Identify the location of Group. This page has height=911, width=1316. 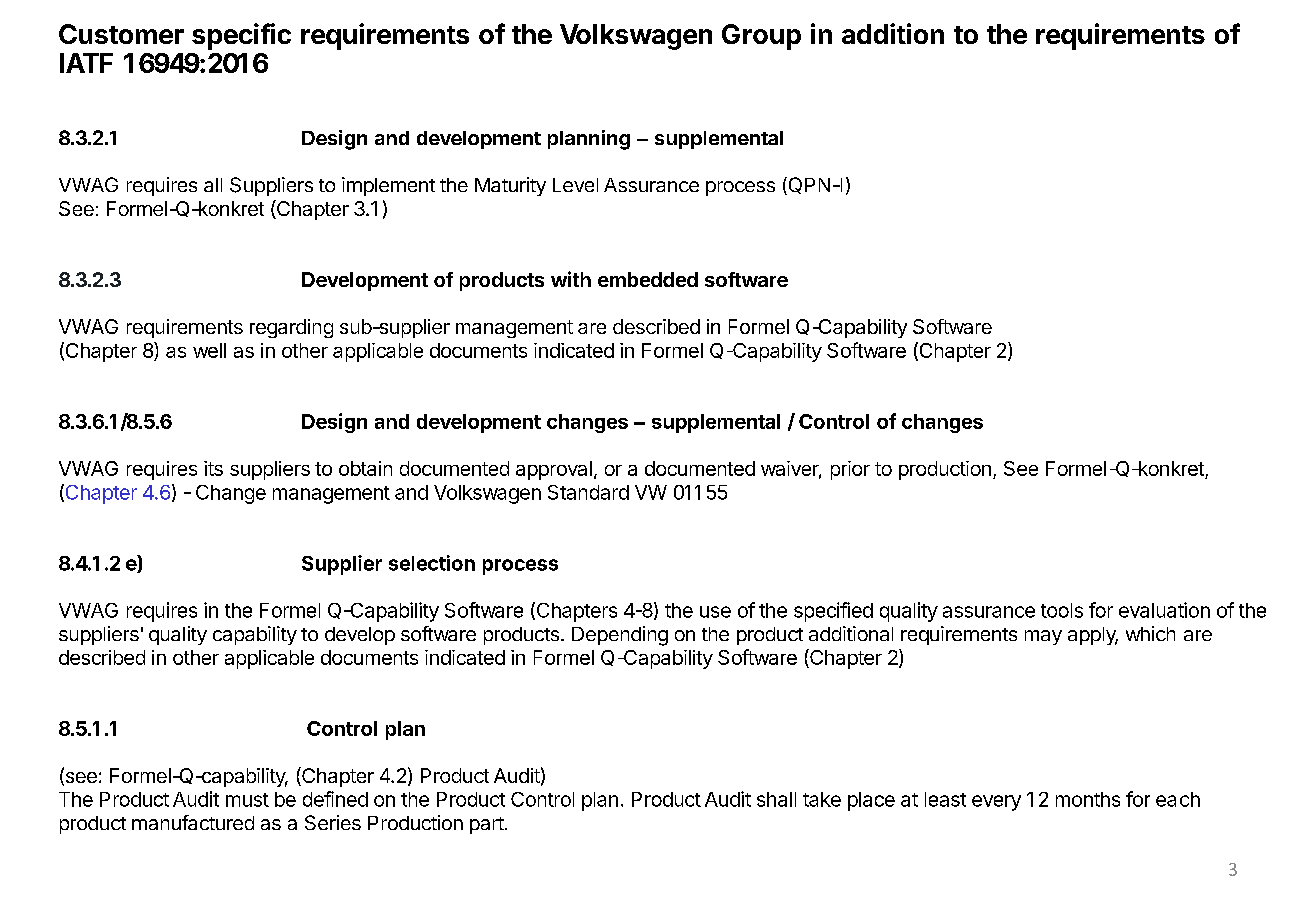
(761, 37).
